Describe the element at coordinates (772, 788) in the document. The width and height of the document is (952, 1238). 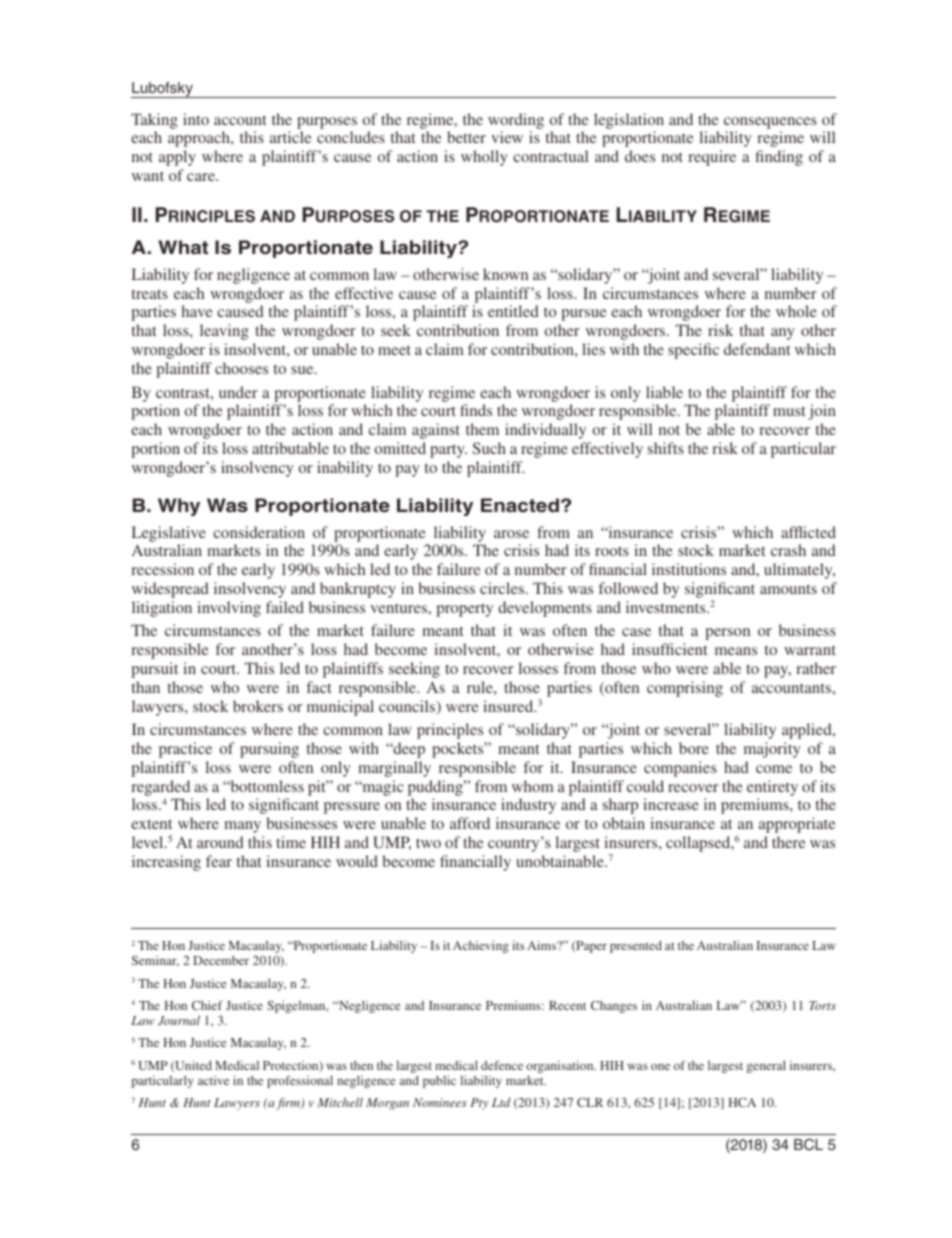
I see `entirety` at that location.
